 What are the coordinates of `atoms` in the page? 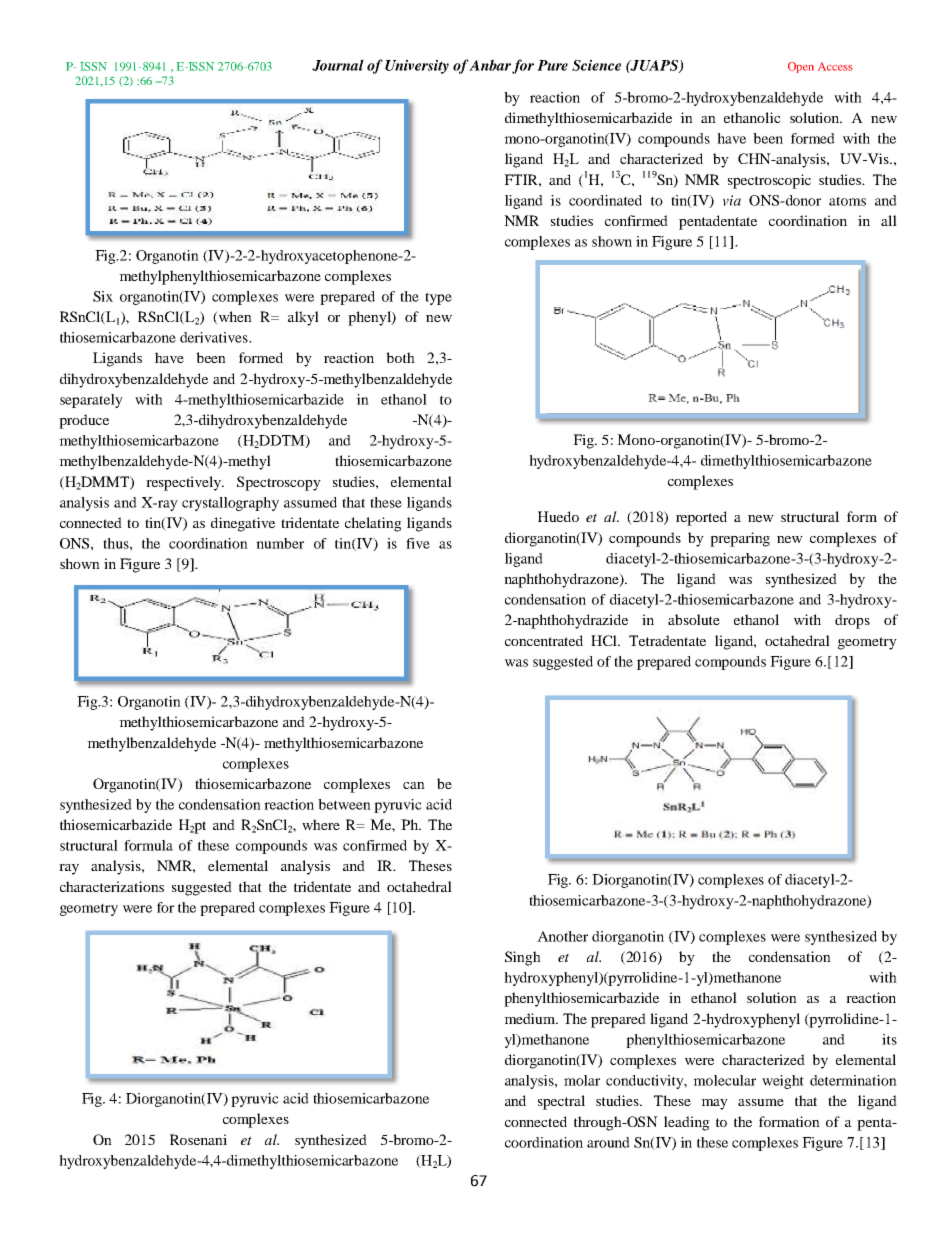 It's located at (847, 201).
